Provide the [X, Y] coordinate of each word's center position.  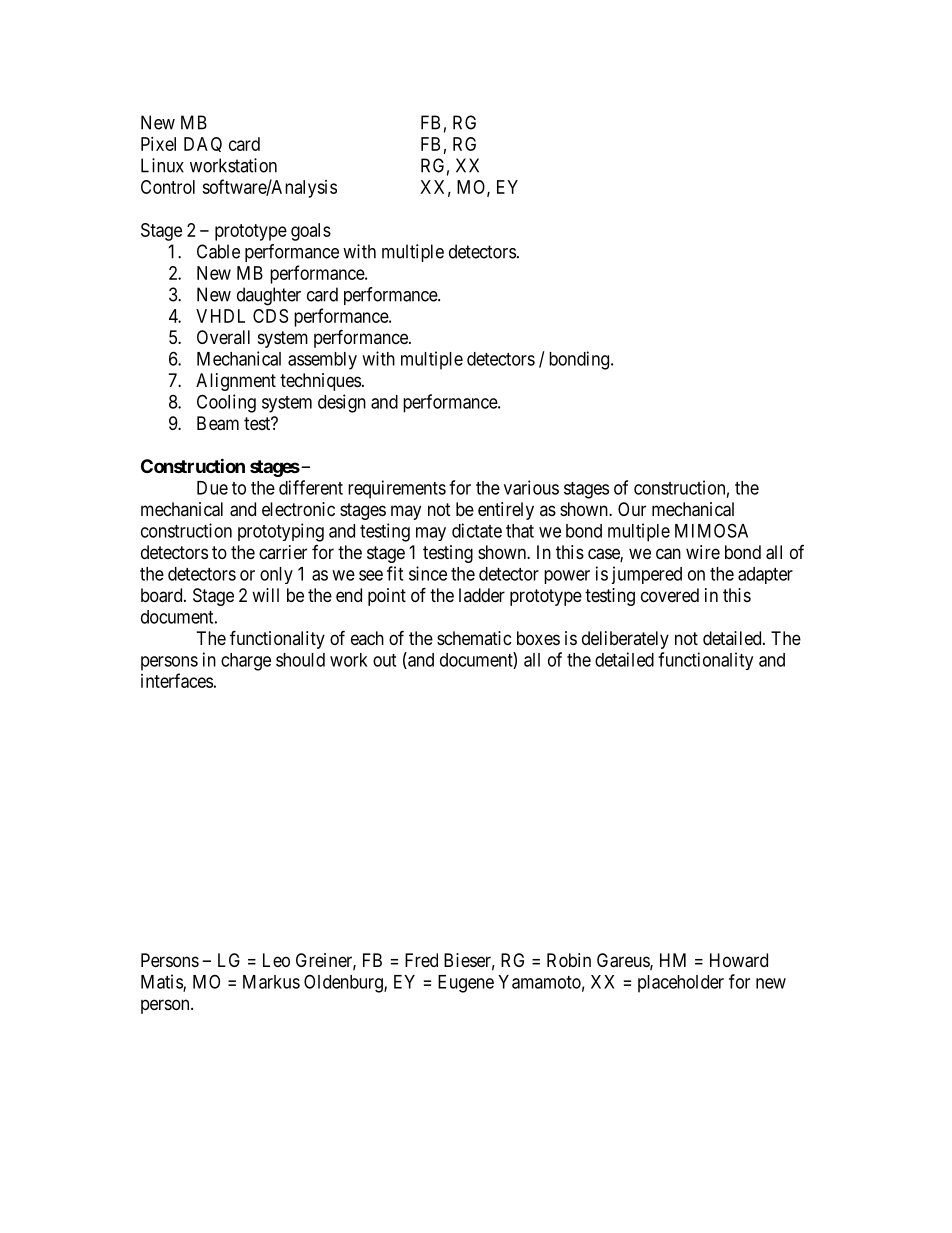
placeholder [681, 984]
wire [703, 552]
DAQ [203, 144]
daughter [269, 296]
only [276, 575]
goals [311, 232]
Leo [276, 960]
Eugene [466, 984]
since [428, 573]
